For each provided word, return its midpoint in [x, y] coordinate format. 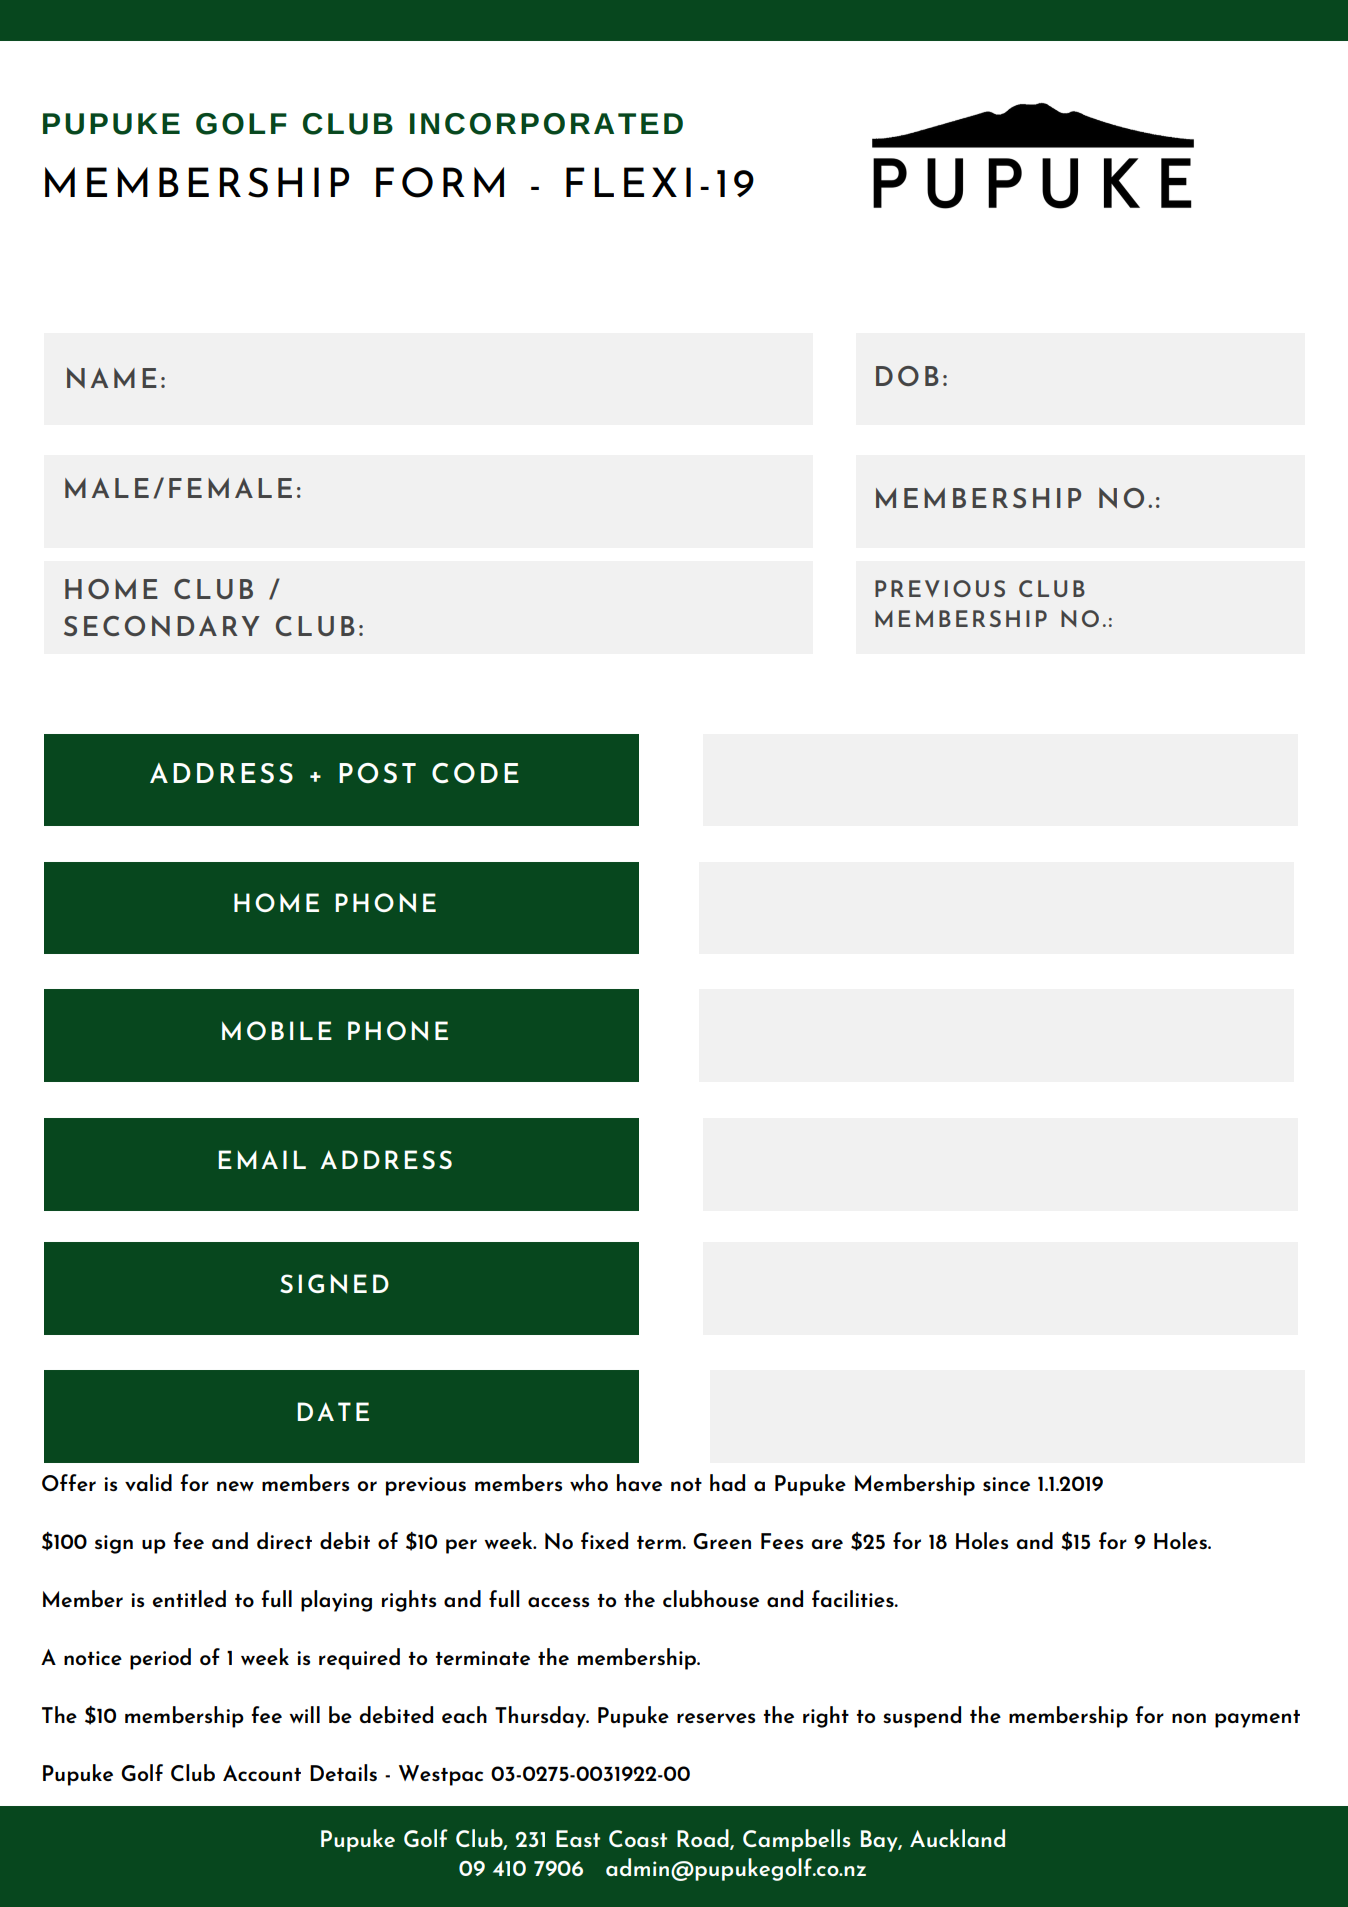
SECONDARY [162, 626]
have [639, 1482]
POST [377, 773]
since [1006, 1484]
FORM [440, 182]
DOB [907, 376]
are [827, 1544]
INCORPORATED [546, 124]
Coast [638, 1838]
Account [262, 1773]
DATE [333, 1411]
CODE [475, 773]
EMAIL [262, 1159]
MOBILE [277, 1030]
